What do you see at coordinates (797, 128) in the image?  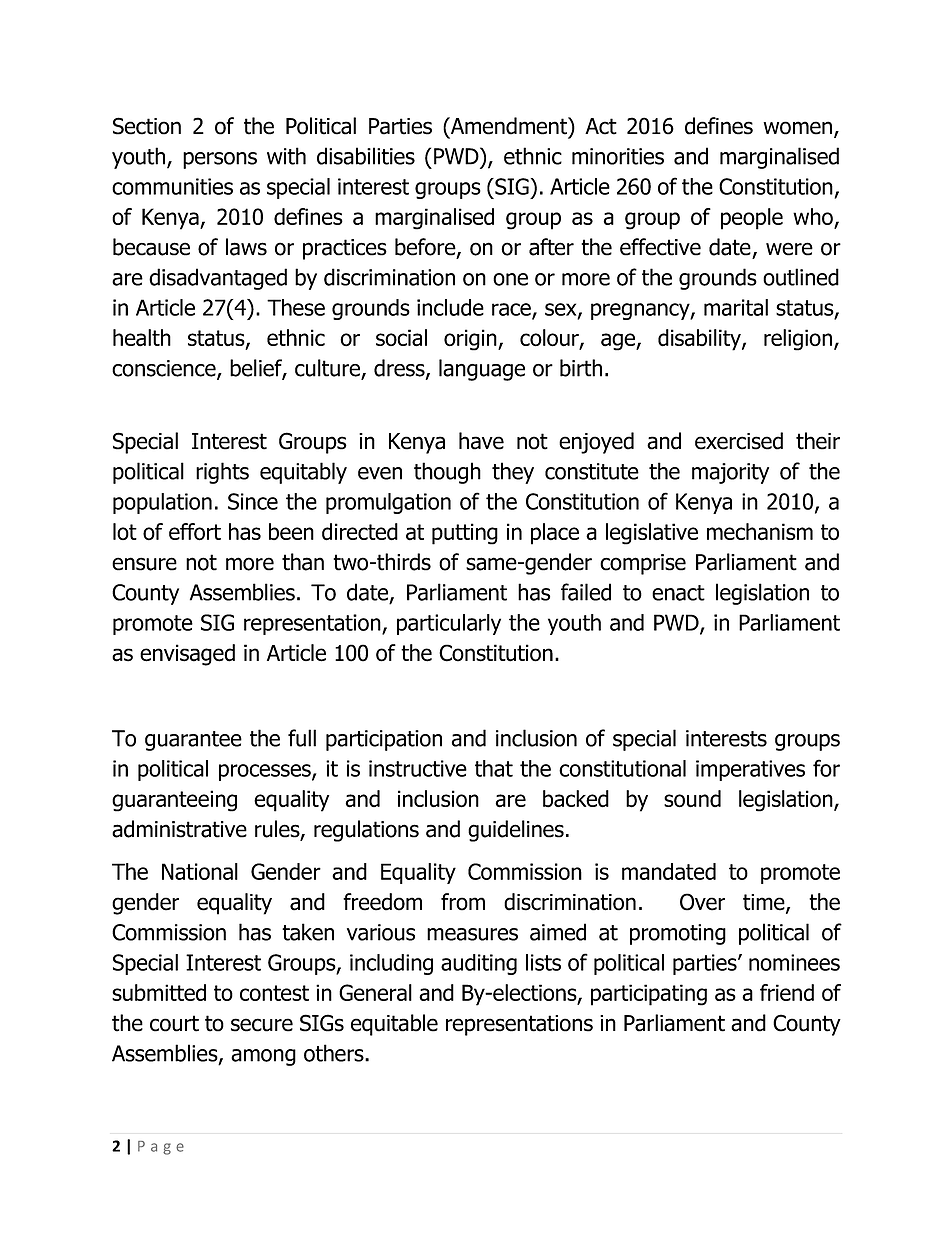 I see `women` at bounding box center [797, 128].
